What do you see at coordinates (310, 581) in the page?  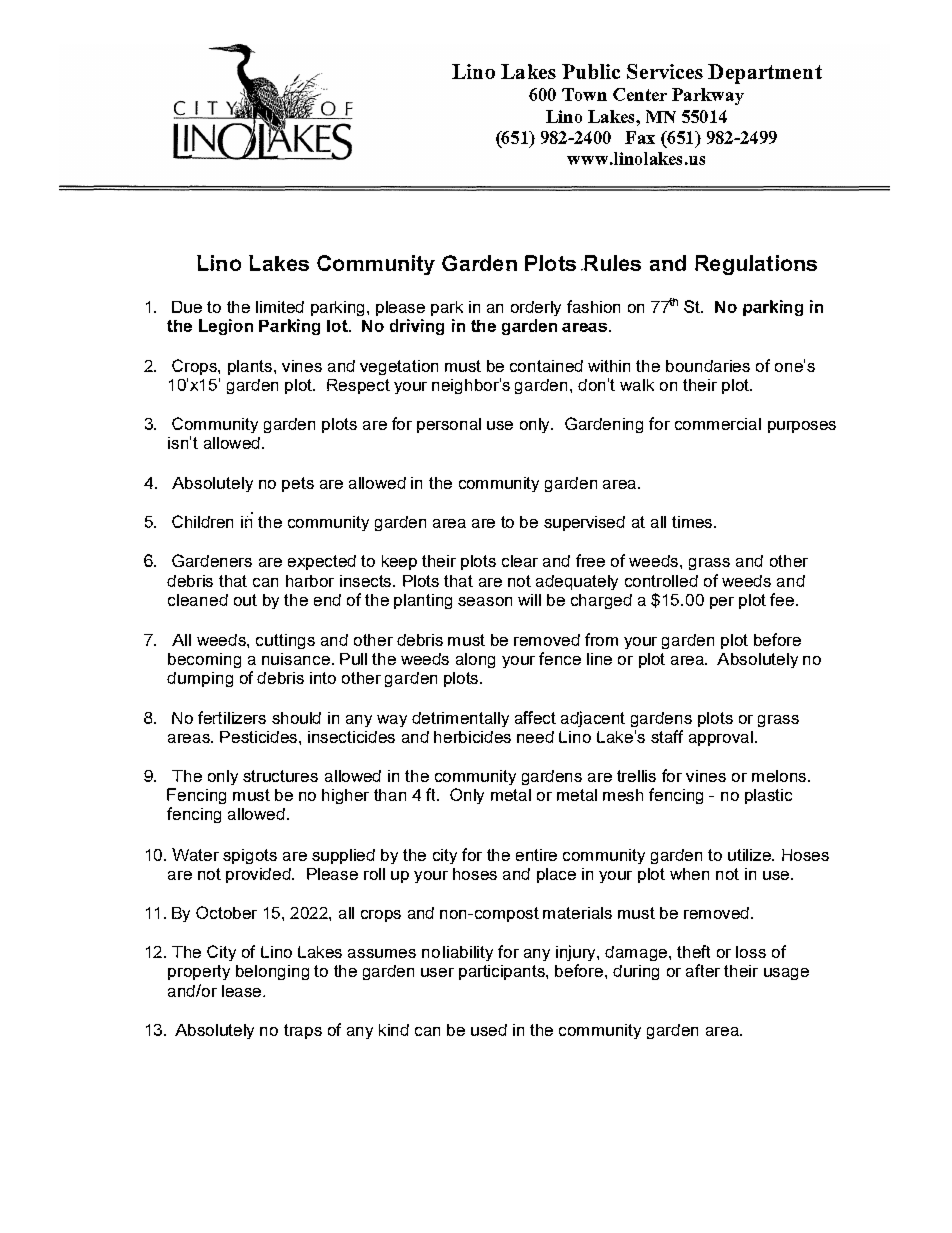 I see `harbor` at bounding box center [310, 581].
